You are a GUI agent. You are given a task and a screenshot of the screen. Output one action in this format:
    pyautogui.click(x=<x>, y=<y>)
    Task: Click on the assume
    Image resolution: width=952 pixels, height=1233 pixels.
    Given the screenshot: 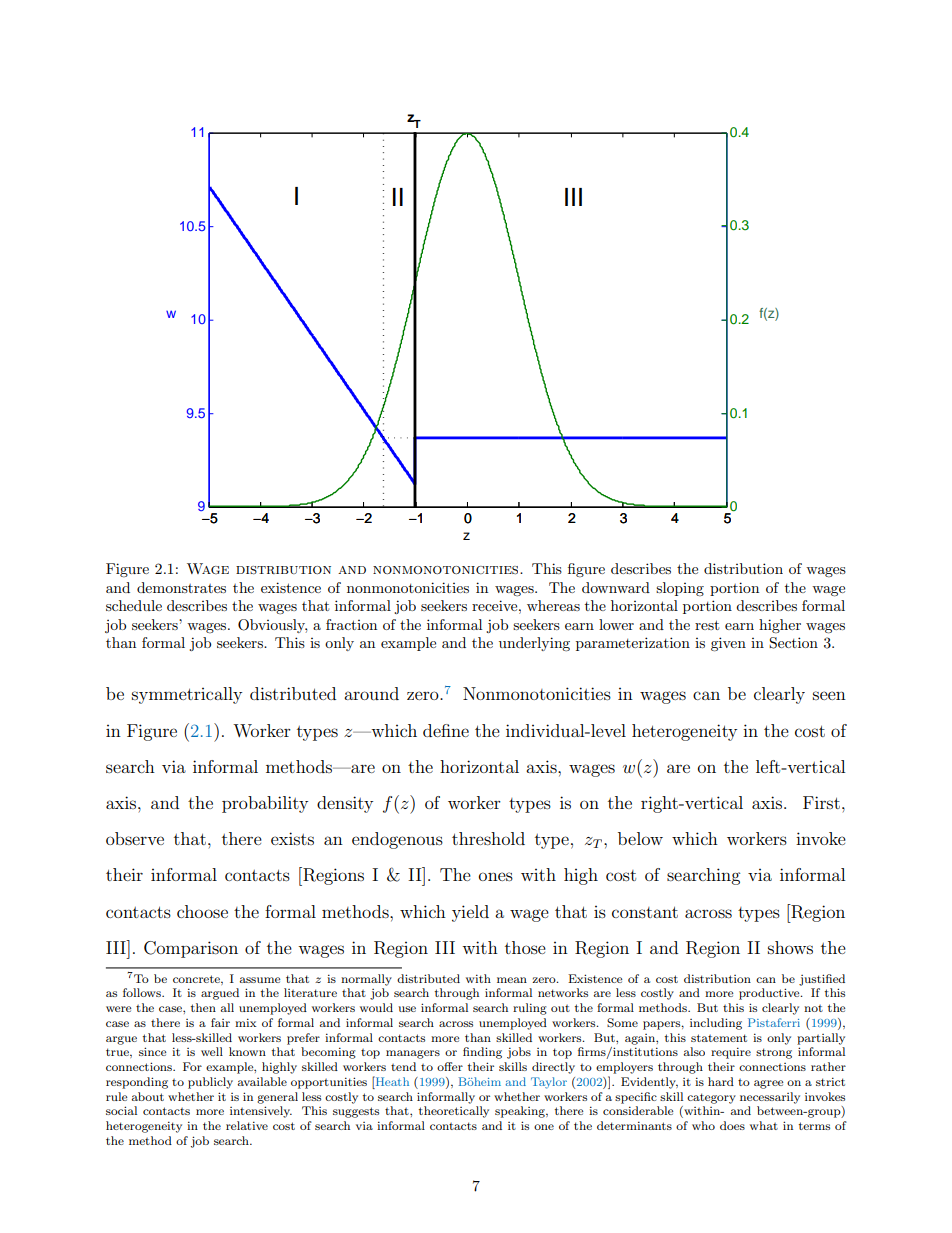 What is the action you would take?
    pyautogui.click(x=260, y=980)
